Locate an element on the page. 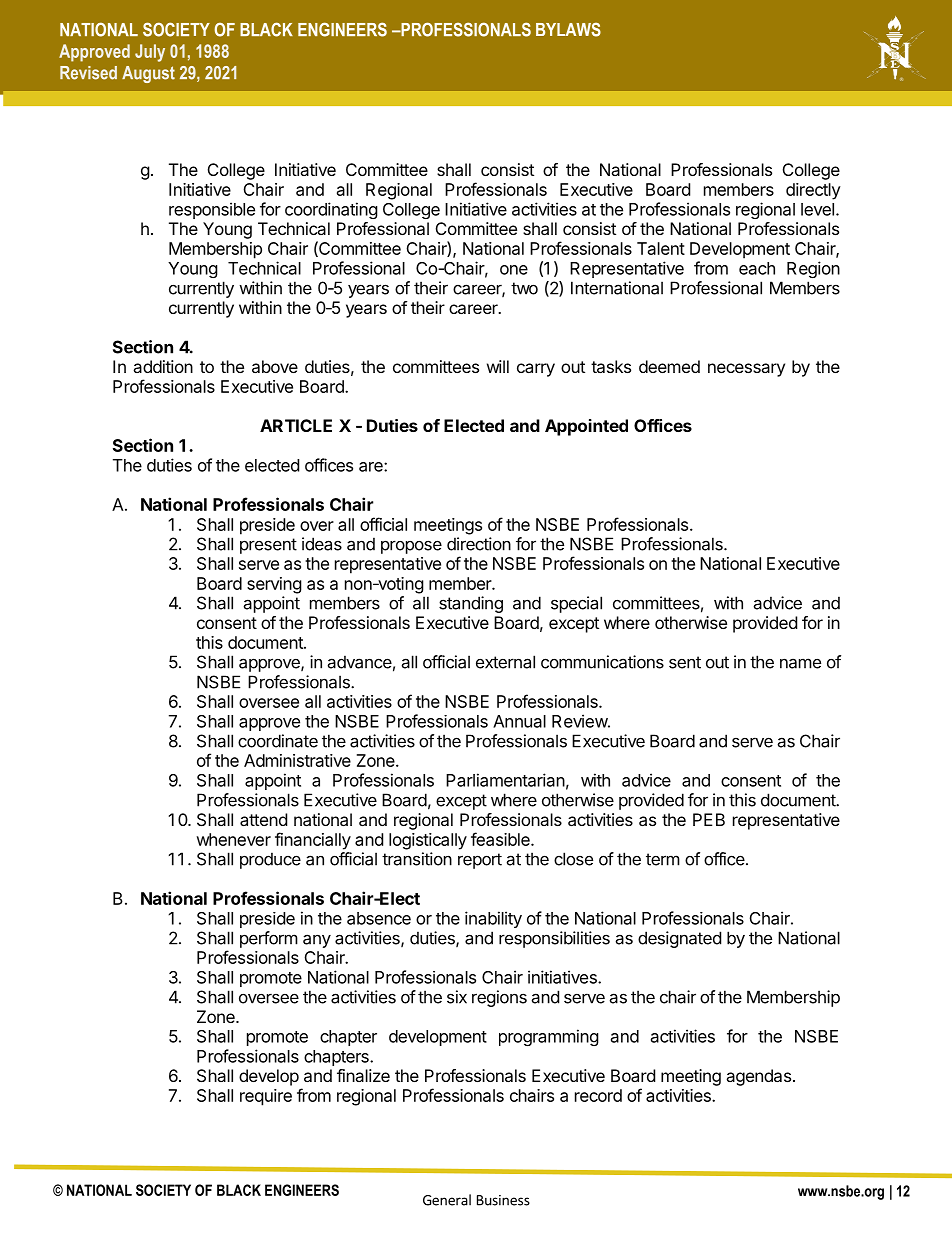  name is located at coordinates (800, 663).
